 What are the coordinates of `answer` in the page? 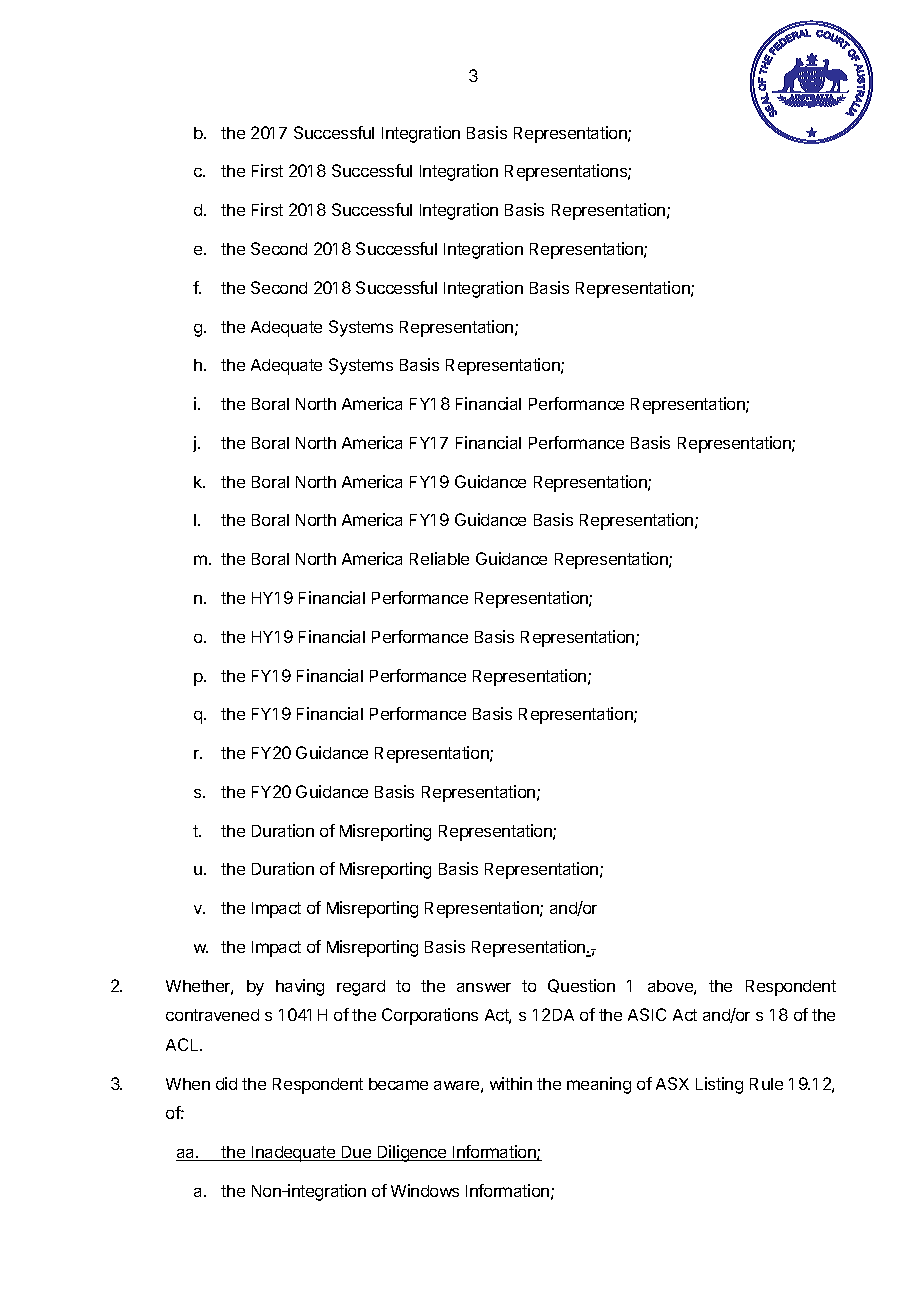 It's located at (484, 987).
